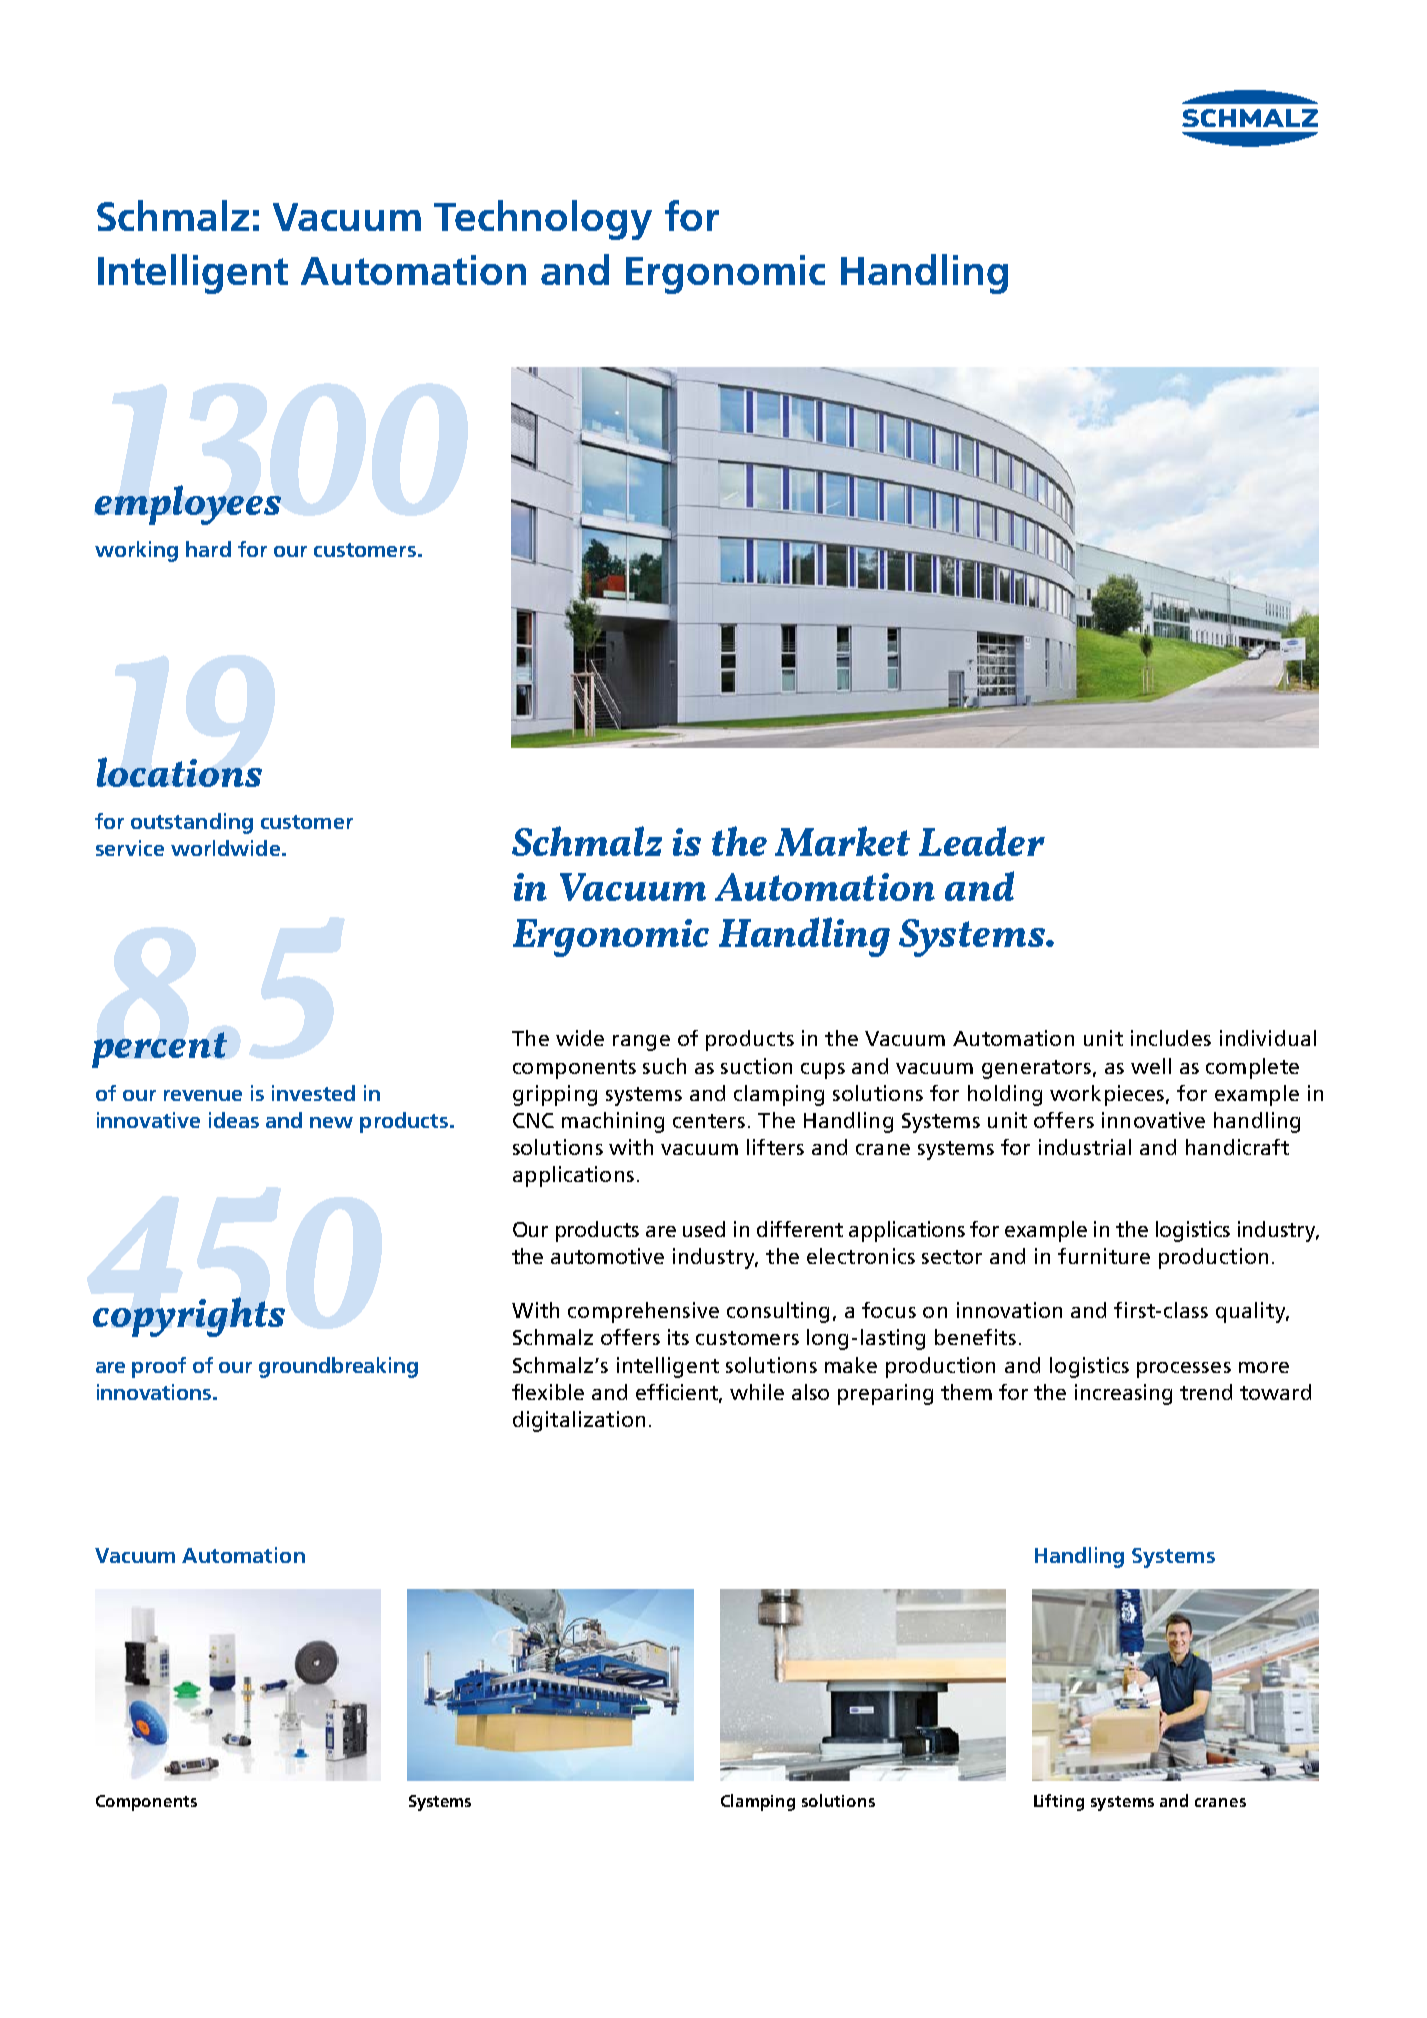  I want to click on Leader, so click(982, 841).
